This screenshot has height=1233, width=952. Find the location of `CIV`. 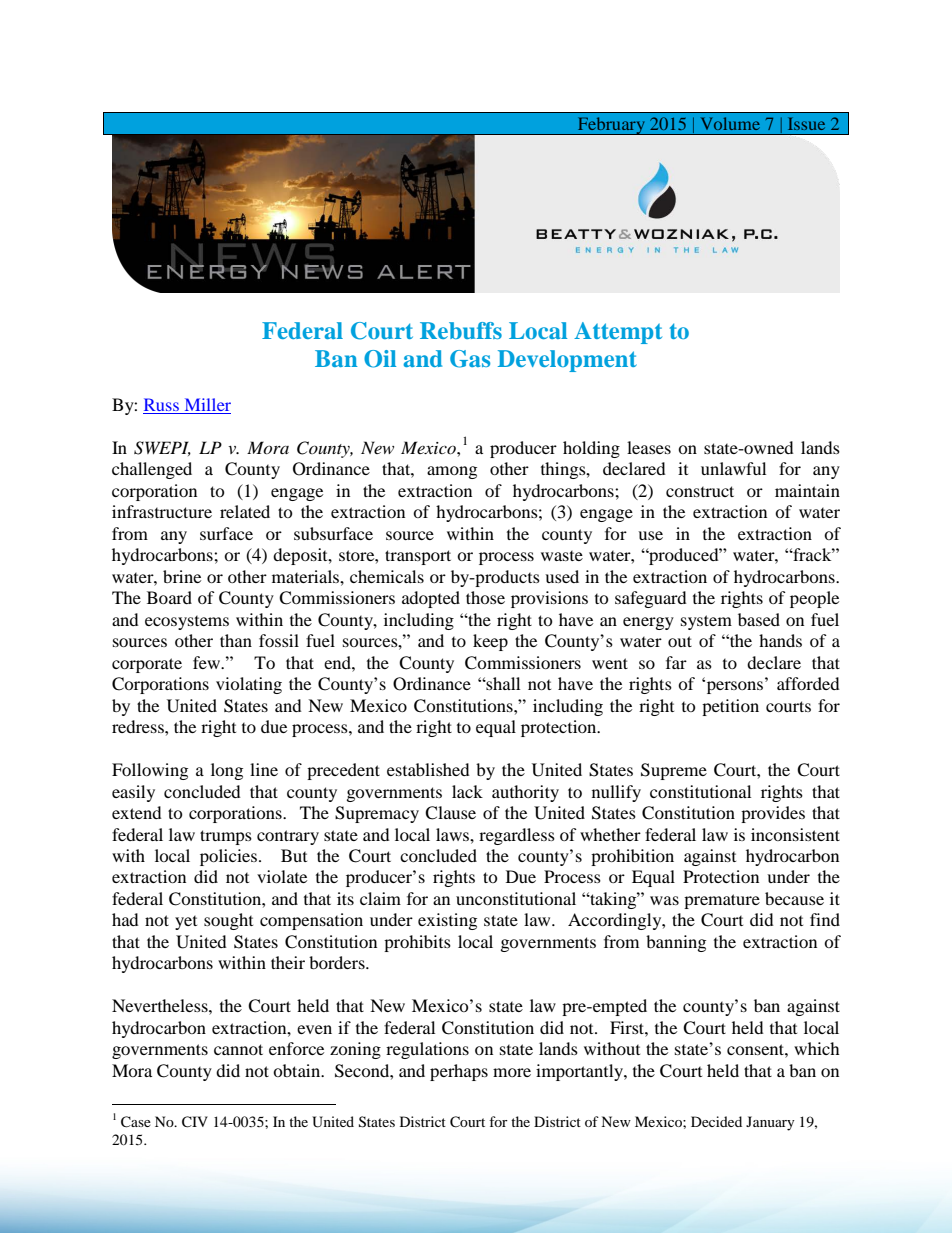

CIV is located at coordinates (195, 1122).
